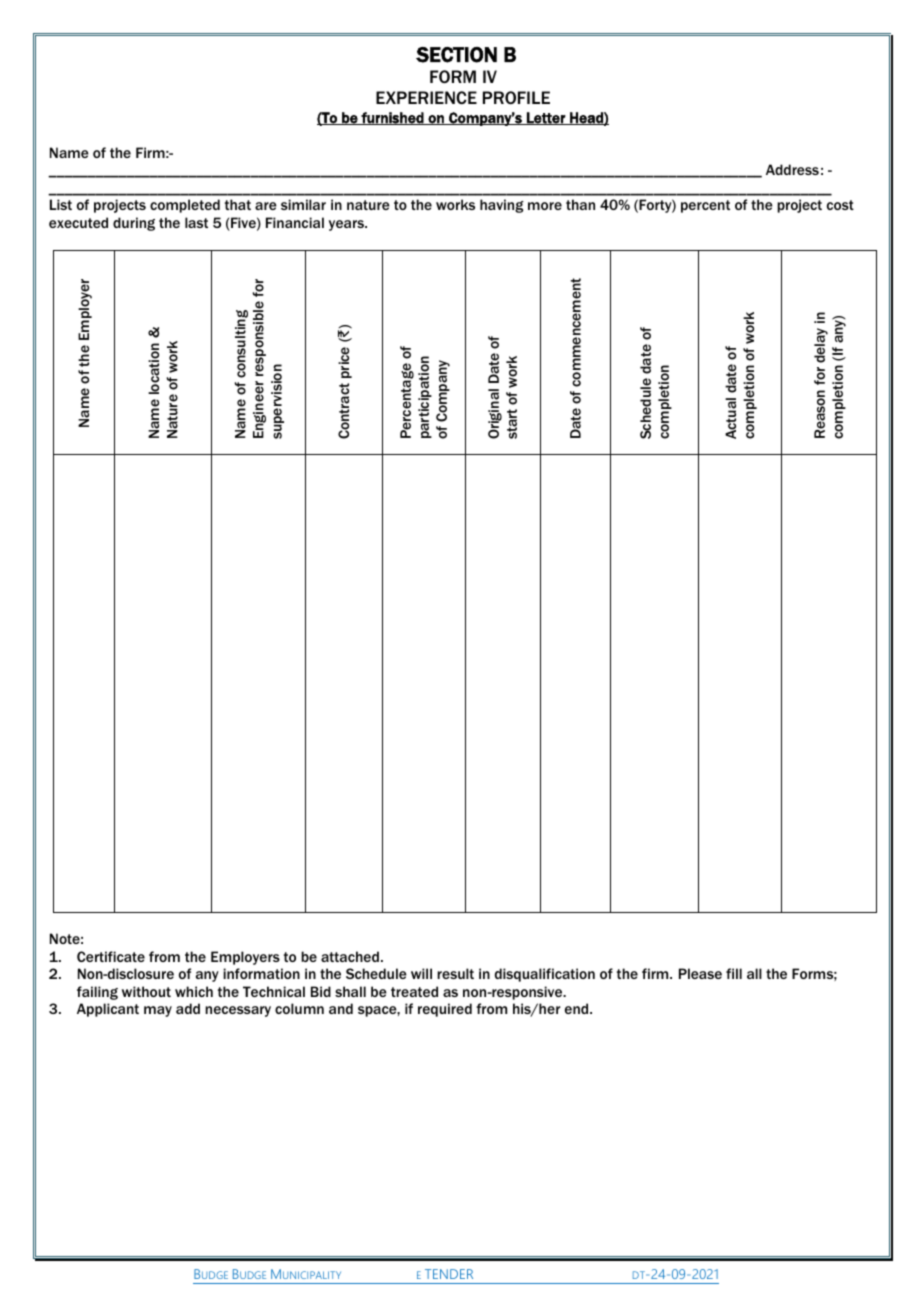  What do you see at coordinates (347, 225) in the screenshot?
I see `years` at bounding box center [347, 225].
